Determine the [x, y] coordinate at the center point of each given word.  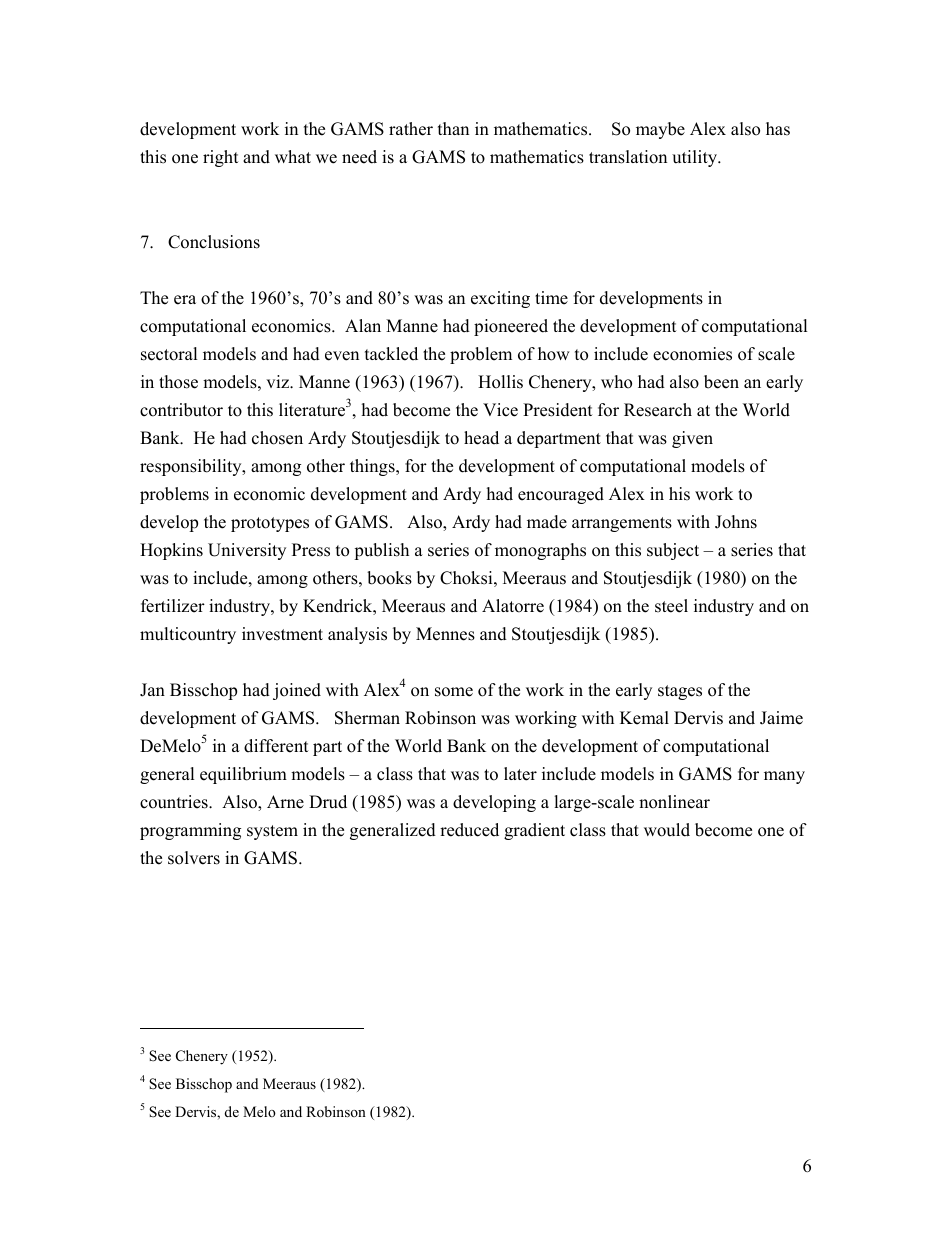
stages [680, 692]
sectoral [169, 354]
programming [190, 831]
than [453, 128]
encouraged [561, 495]
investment [282, 634]
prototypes [270, 524]
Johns [736, 522]
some [454, 692]
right [221, 158]
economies [692, 354]
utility [695, 158]
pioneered [511, 327]
